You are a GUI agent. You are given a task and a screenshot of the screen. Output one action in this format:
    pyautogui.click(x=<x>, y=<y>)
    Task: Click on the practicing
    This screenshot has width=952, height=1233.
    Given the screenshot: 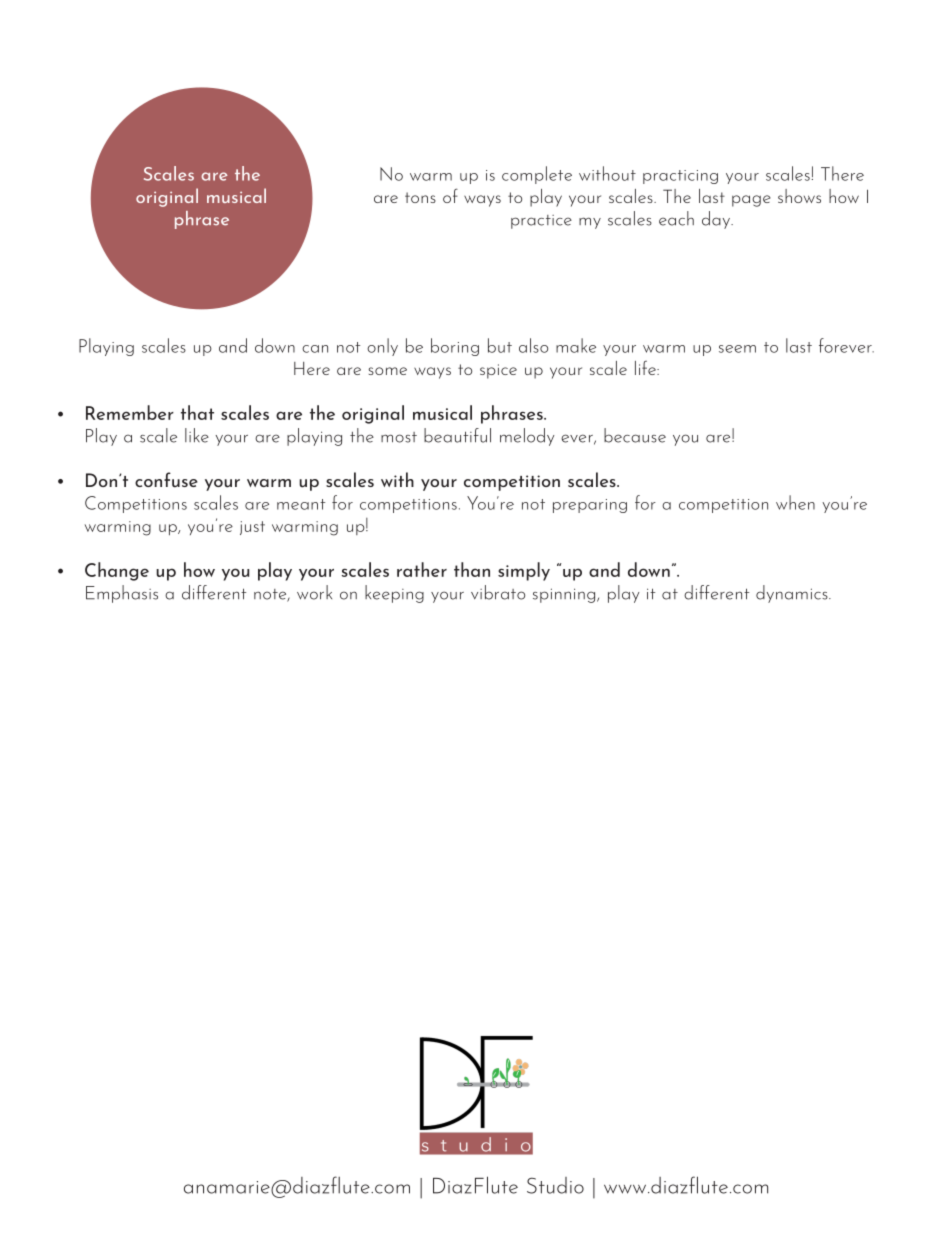 What is the action you would take?
    pyautogui.click(x=680, y=177)
